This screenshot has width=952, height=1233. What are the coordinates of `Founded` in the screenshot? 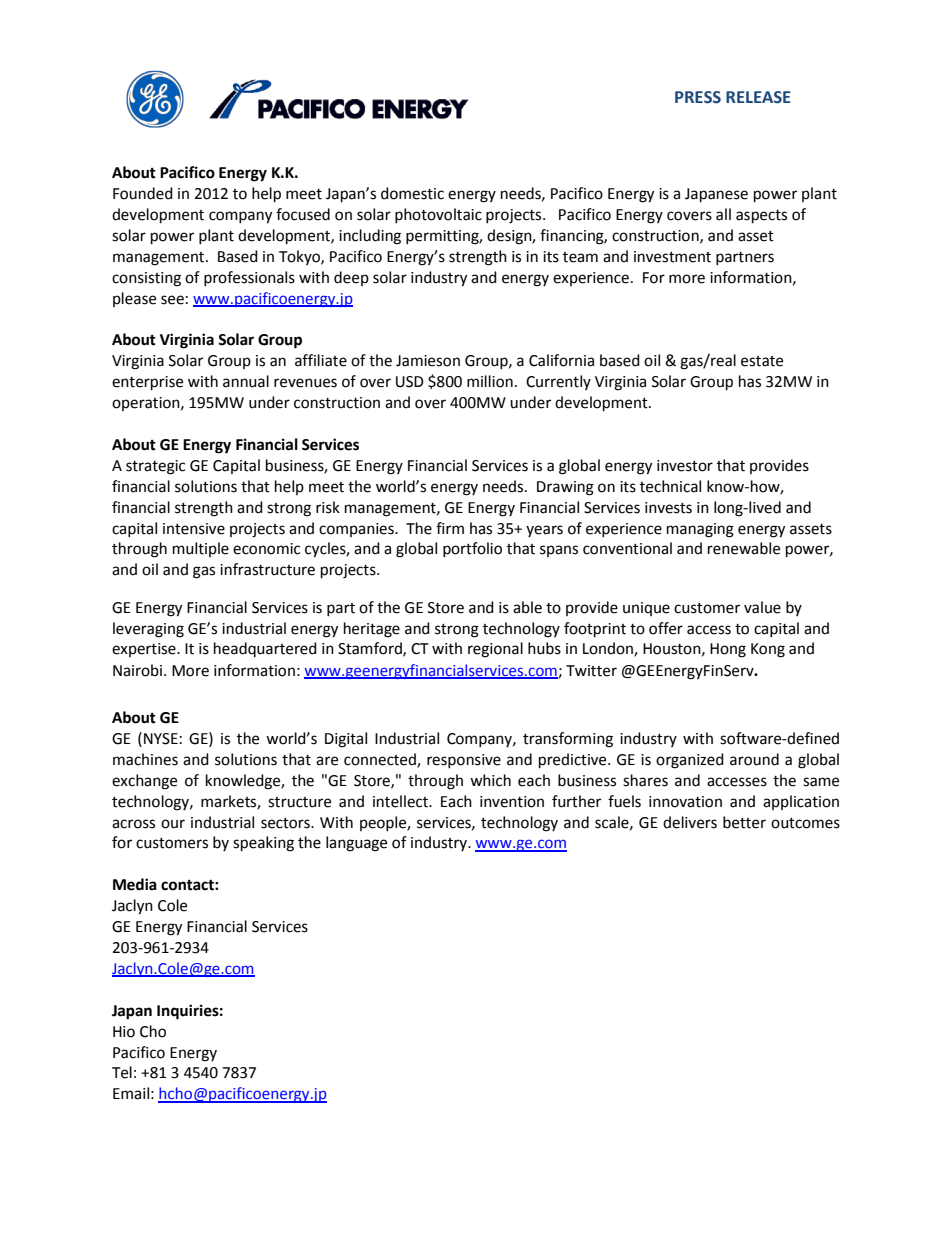 It's located at (143, 193).
